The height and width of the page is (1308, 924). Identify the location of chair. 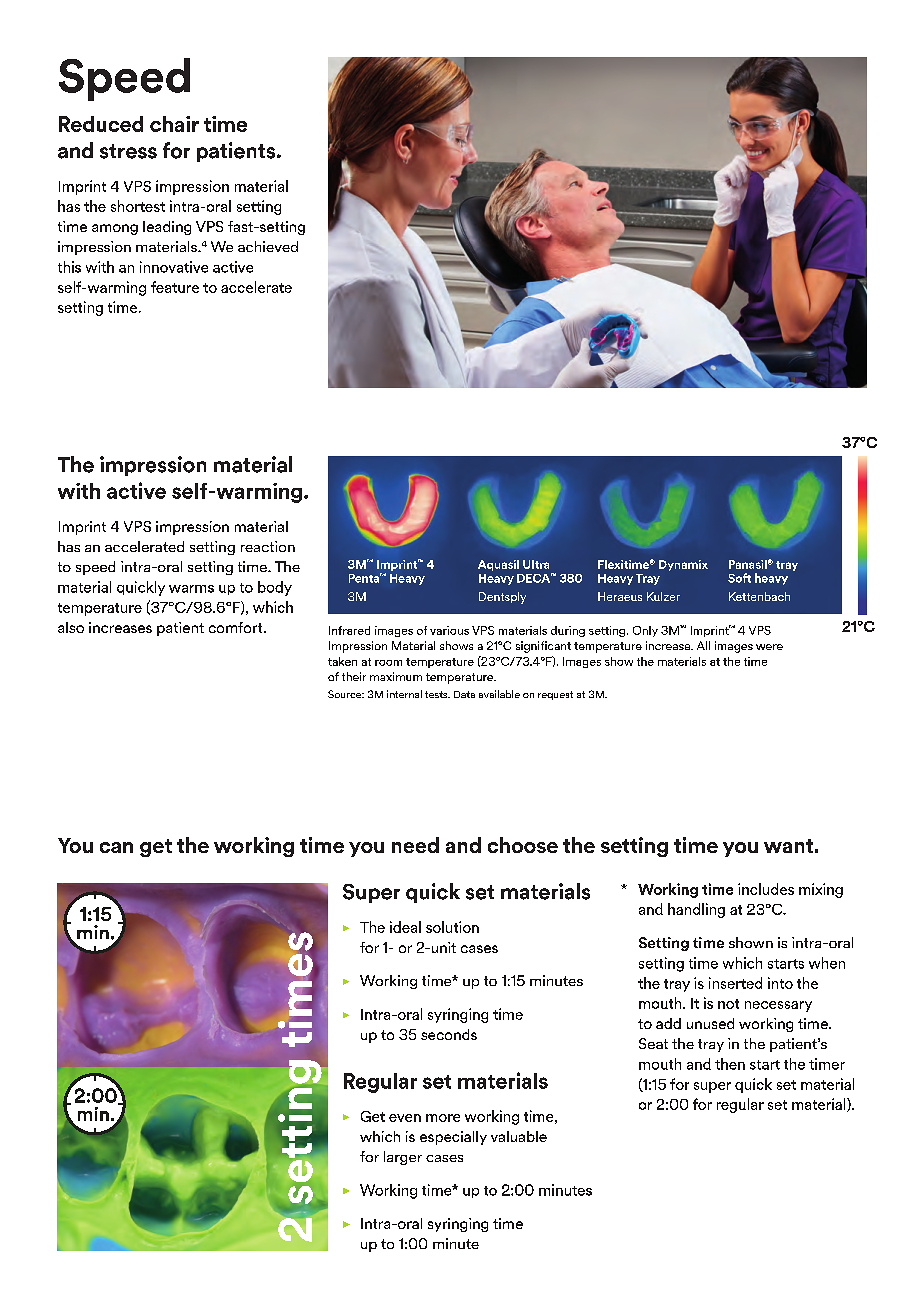
(174, 124).
